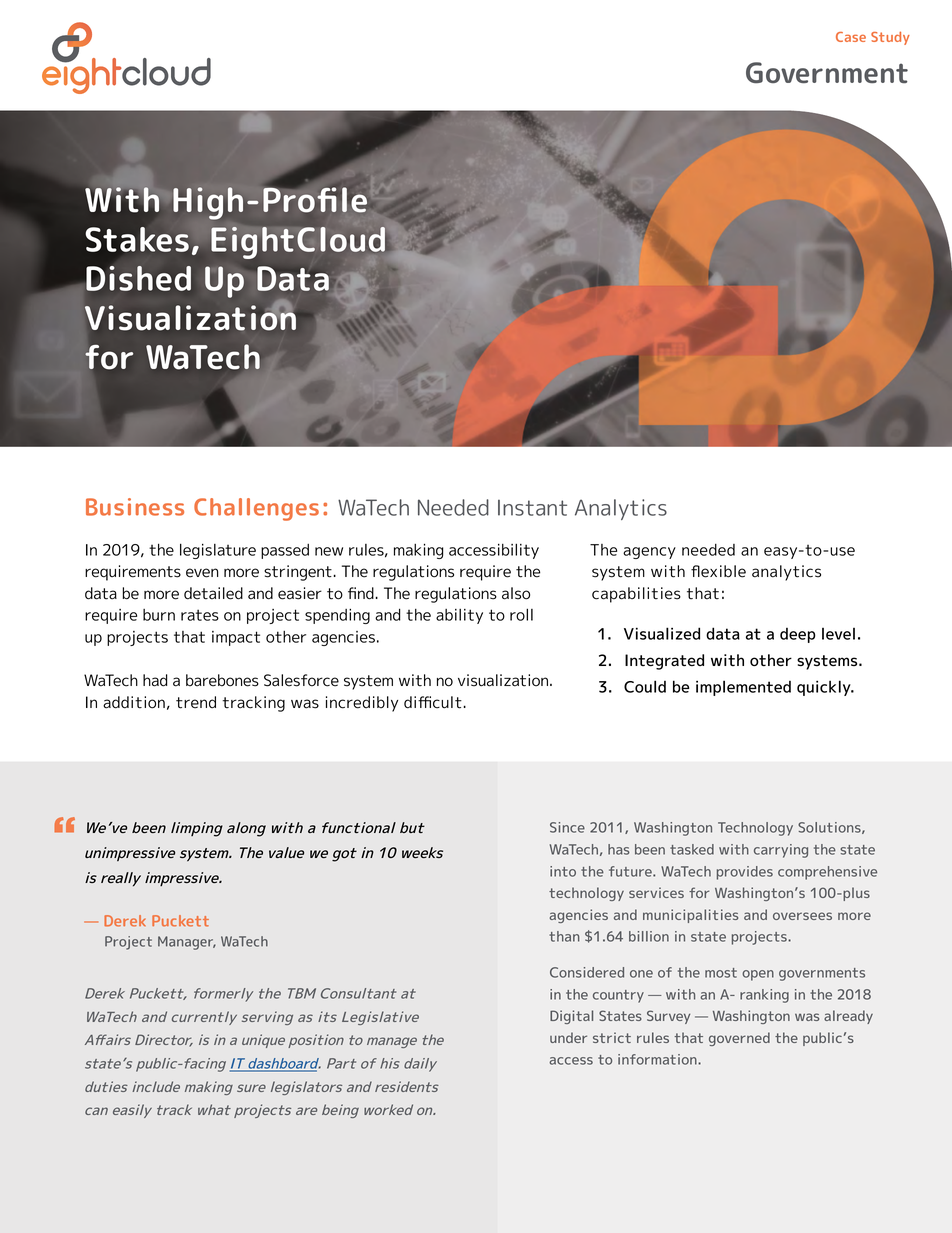 The height and width of the screenshot is (1233, 952). Describe the element at coordinates (851, 37) in the screenshot. I see `Case` at that location.
